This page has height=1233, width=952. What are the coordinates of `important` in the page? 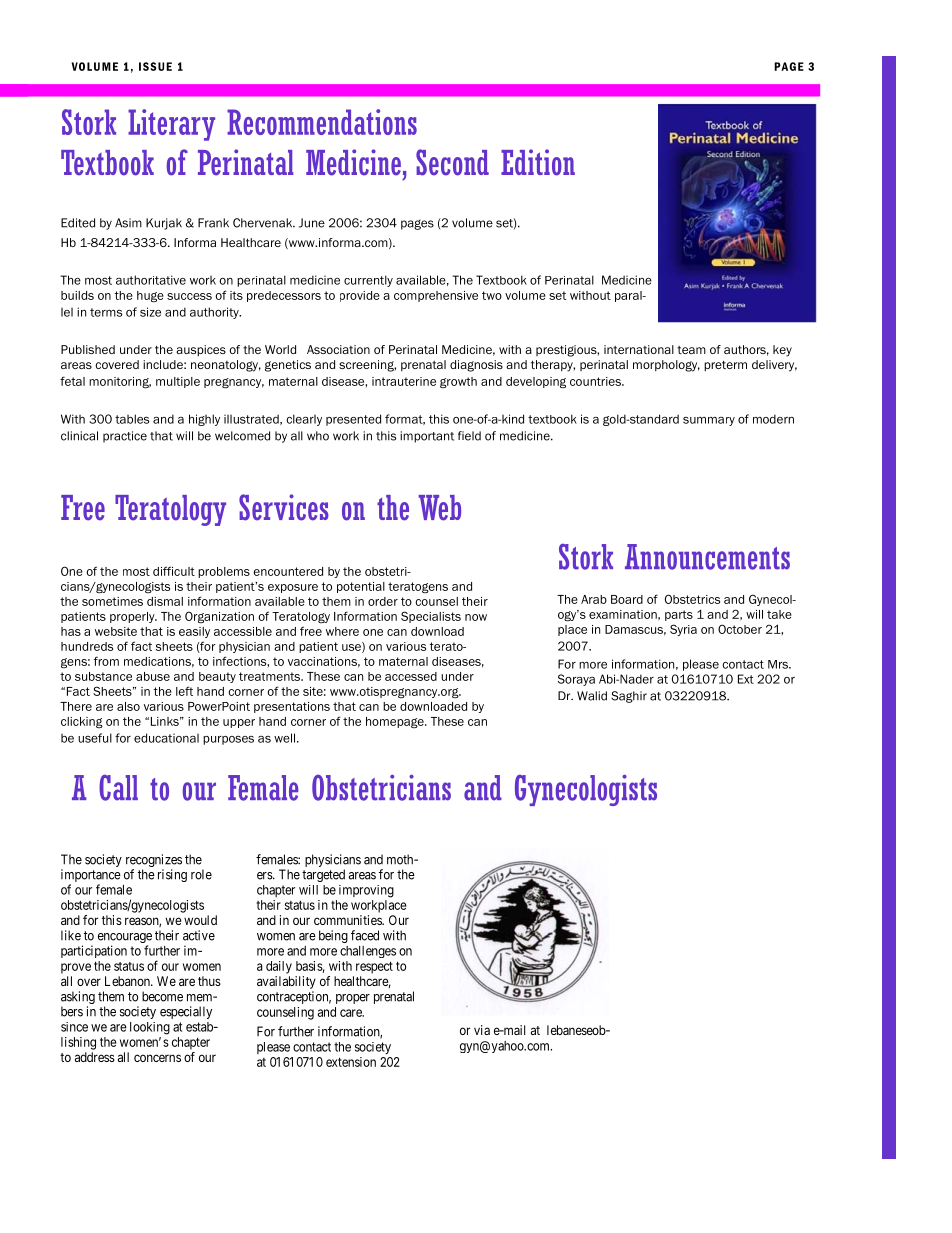 It's located at (427, 437).
